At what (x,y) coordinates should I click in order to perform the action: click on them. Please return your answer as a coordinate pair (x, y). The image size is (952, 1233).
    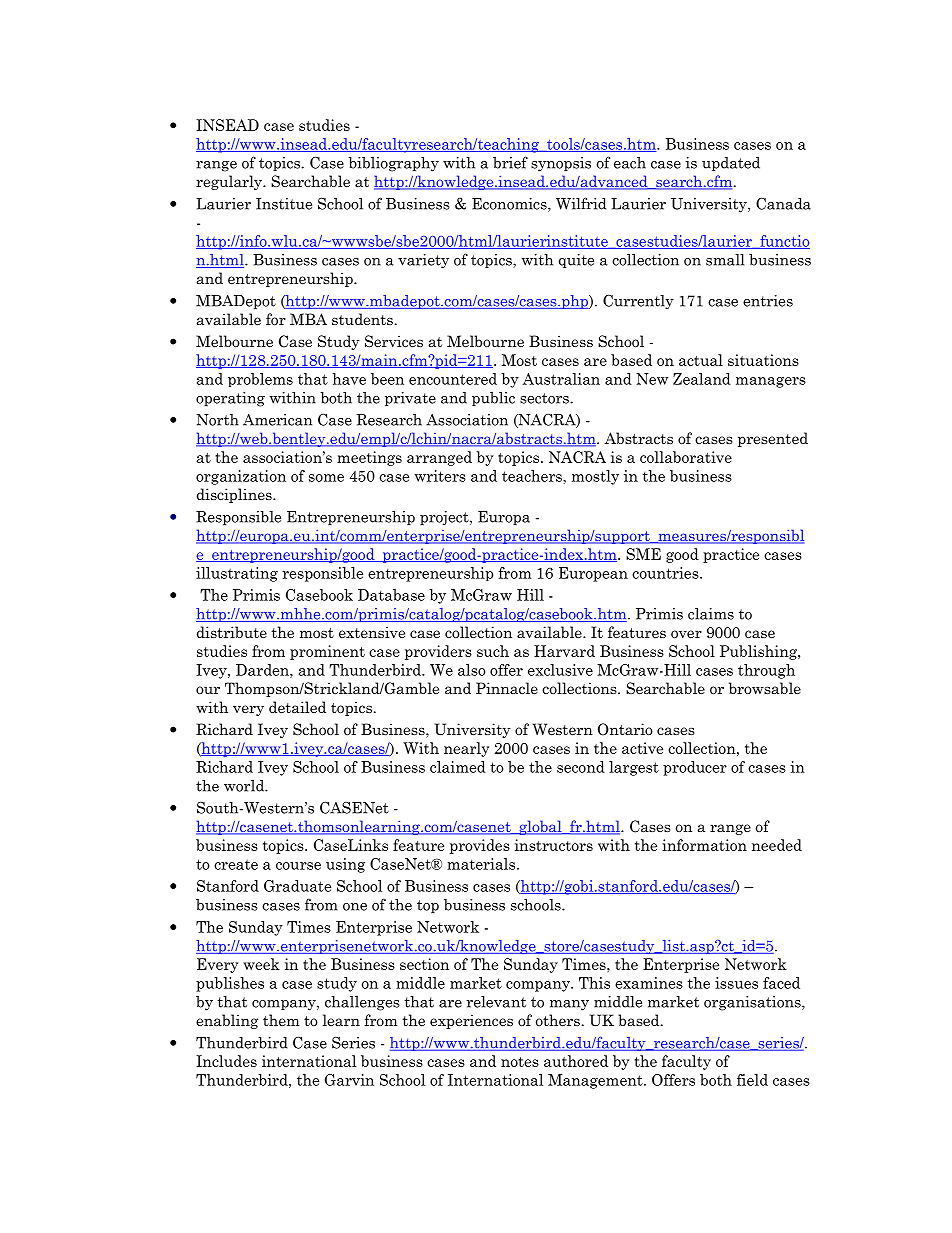
    Looking at the image, I should click on (281, 1020).
